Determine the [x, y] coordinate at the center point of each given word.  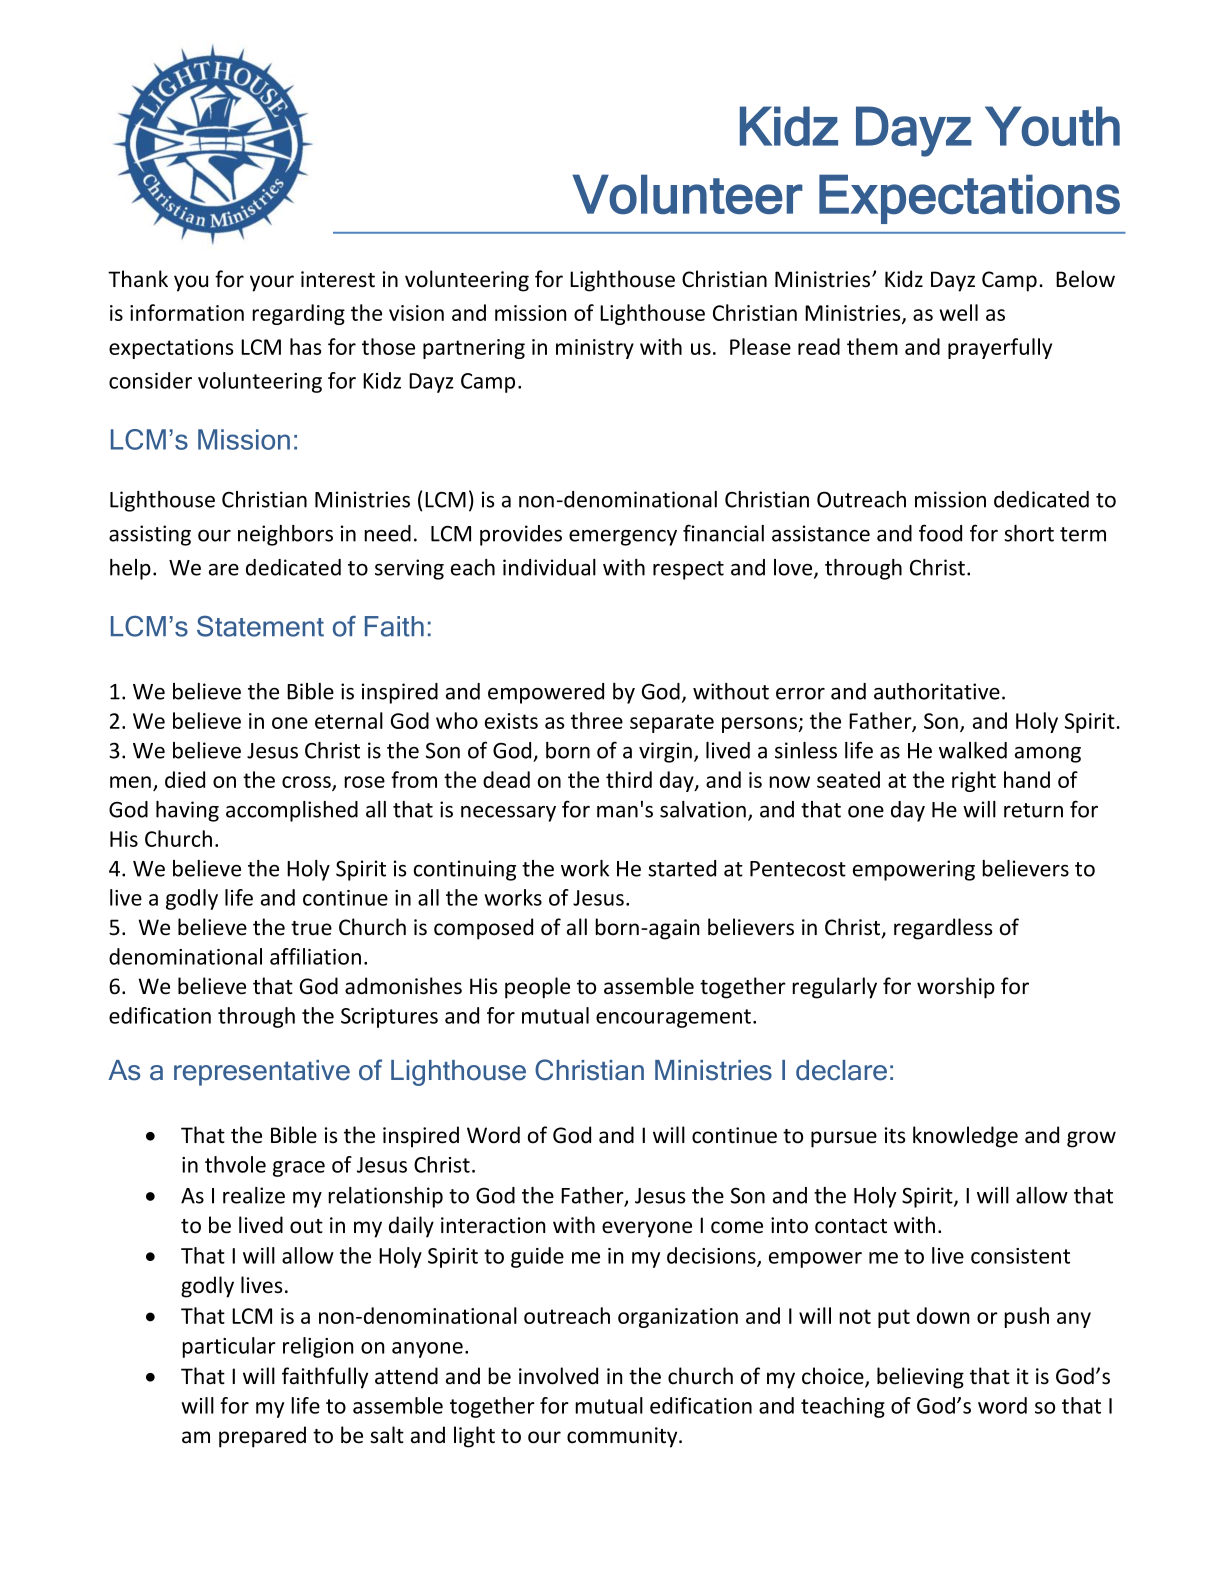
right [974, 781]
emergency [623, 538]
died [185, 779]
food [940, 533]
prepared [262, 1437]
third [629, 779]
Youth [1052, 126]
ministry [595, 349]
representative [262, 1073]
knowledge [965, 1137]
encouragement [675, 1018]
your [272, 283]
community [623, 1437]
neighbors [285, 535]
